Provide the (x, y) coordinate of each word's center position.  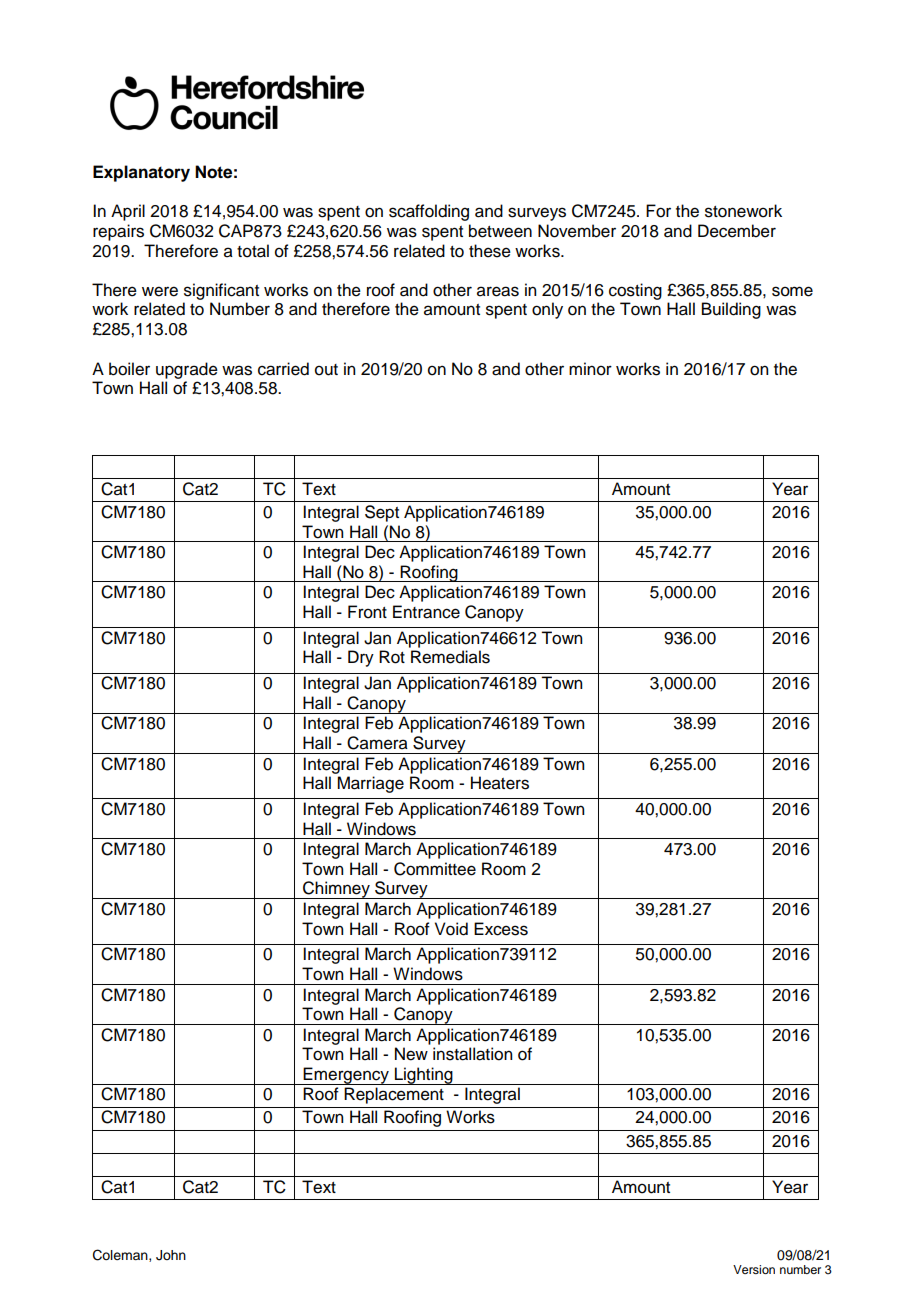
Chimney (336, 890)
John (171, 1255)
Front (367, 612)
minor (590, 369)
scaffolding (429, 212)
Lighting (424, 1076)
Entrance (426, 612)
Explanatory (141, 173)
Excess (501, 929)
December (737, 231)
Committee (435, 869)
